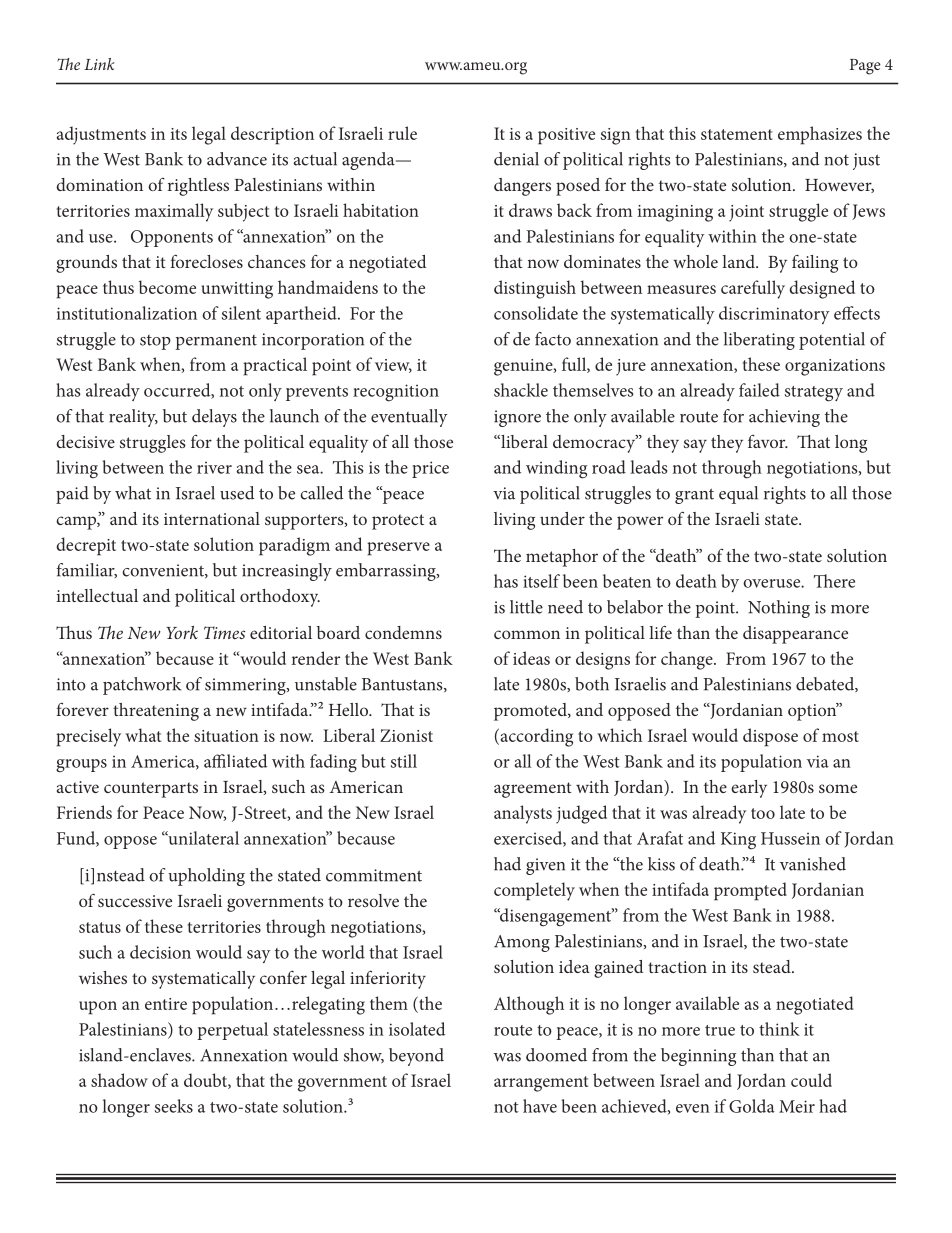 This page has width=952, height=1233. Describe the element at coordinates (156, 712) in the page. I see `threatening` at that location.
